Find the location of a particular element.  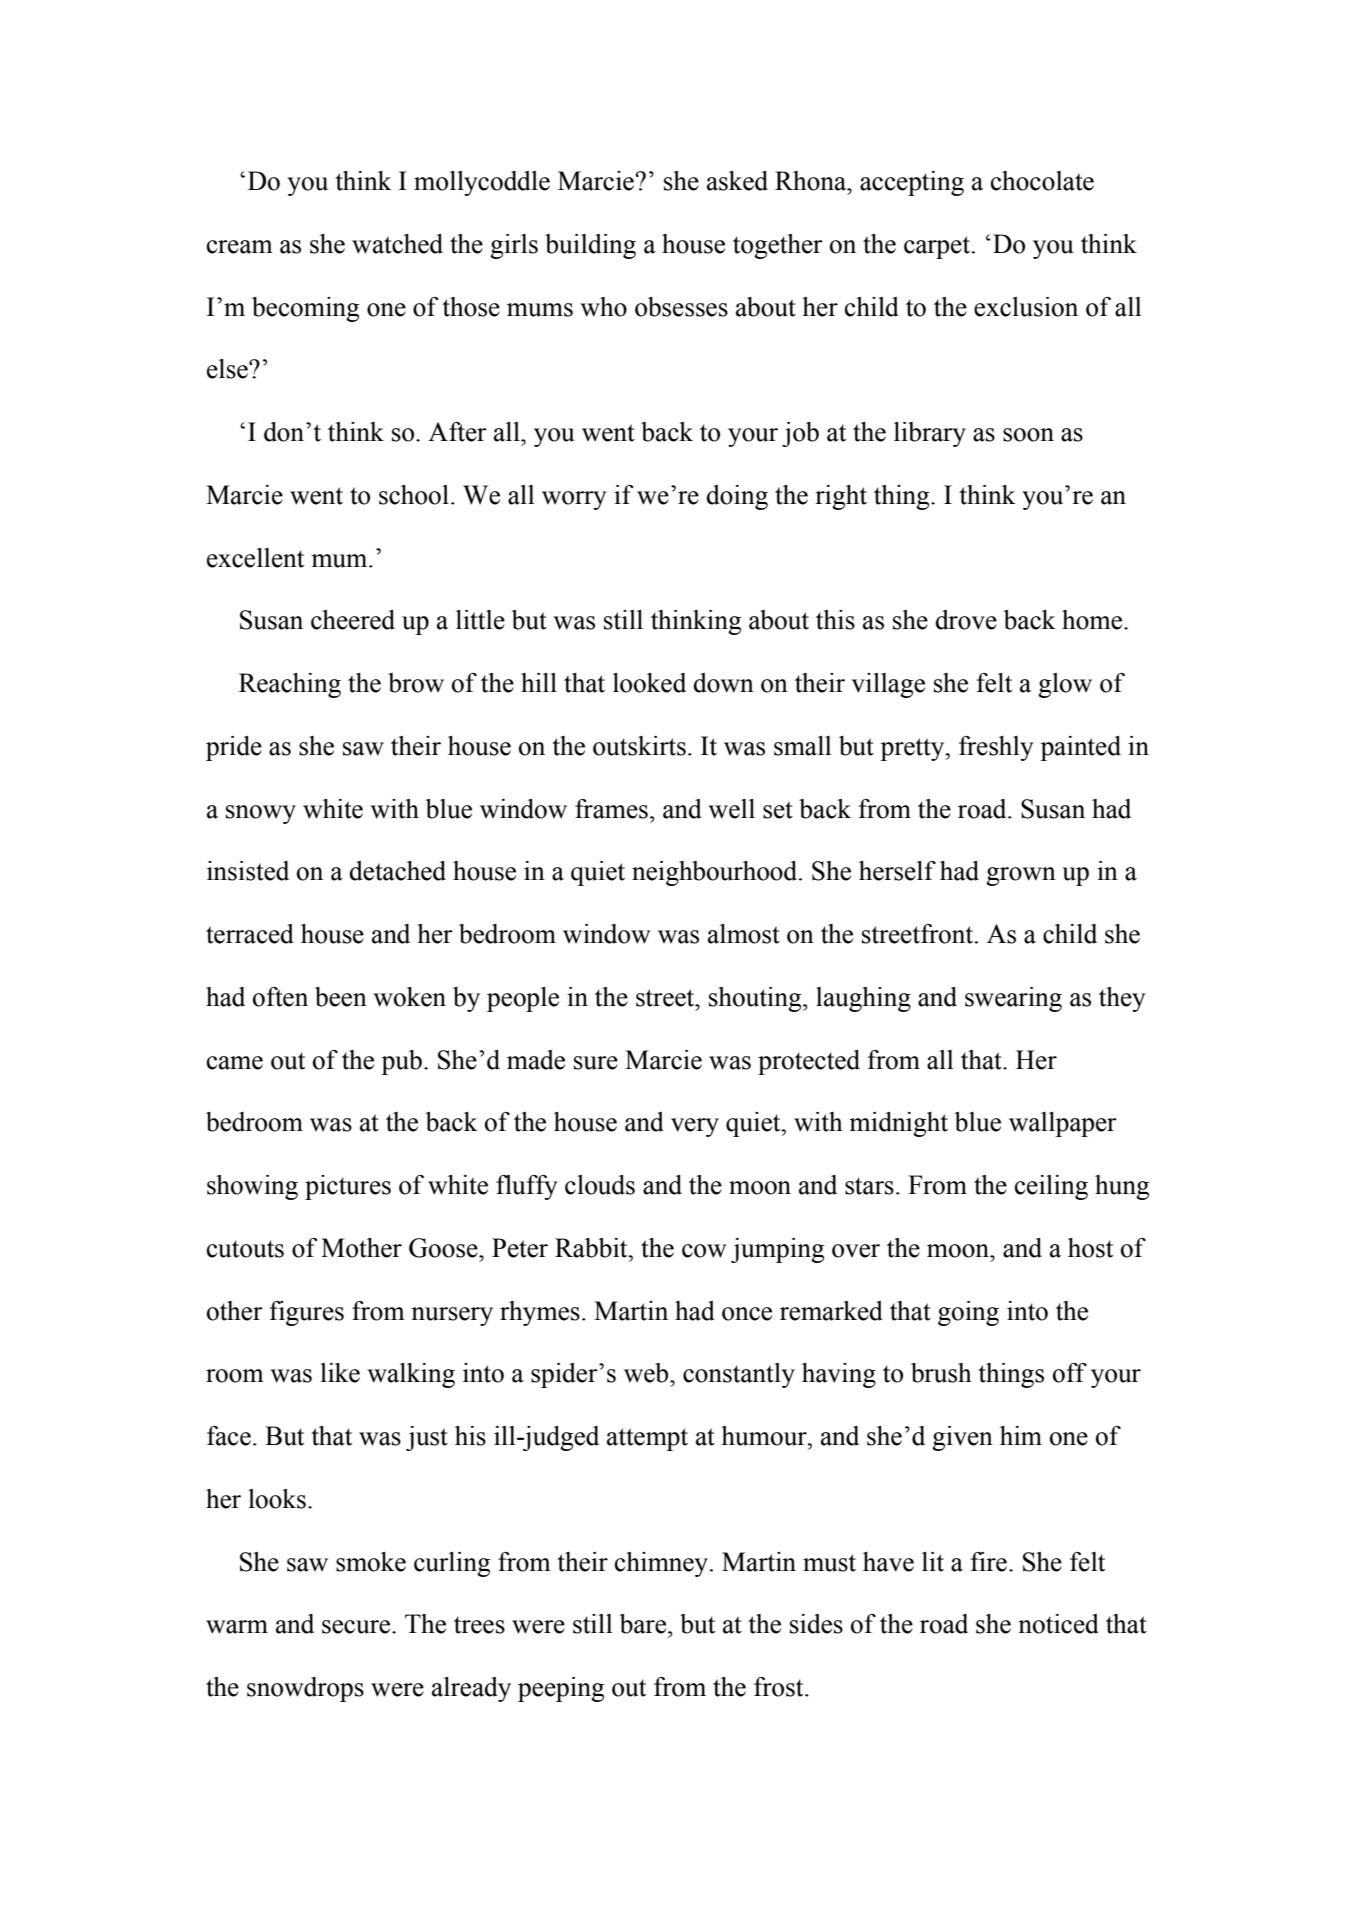

noticed is located at coordinates (1058, 1624).
